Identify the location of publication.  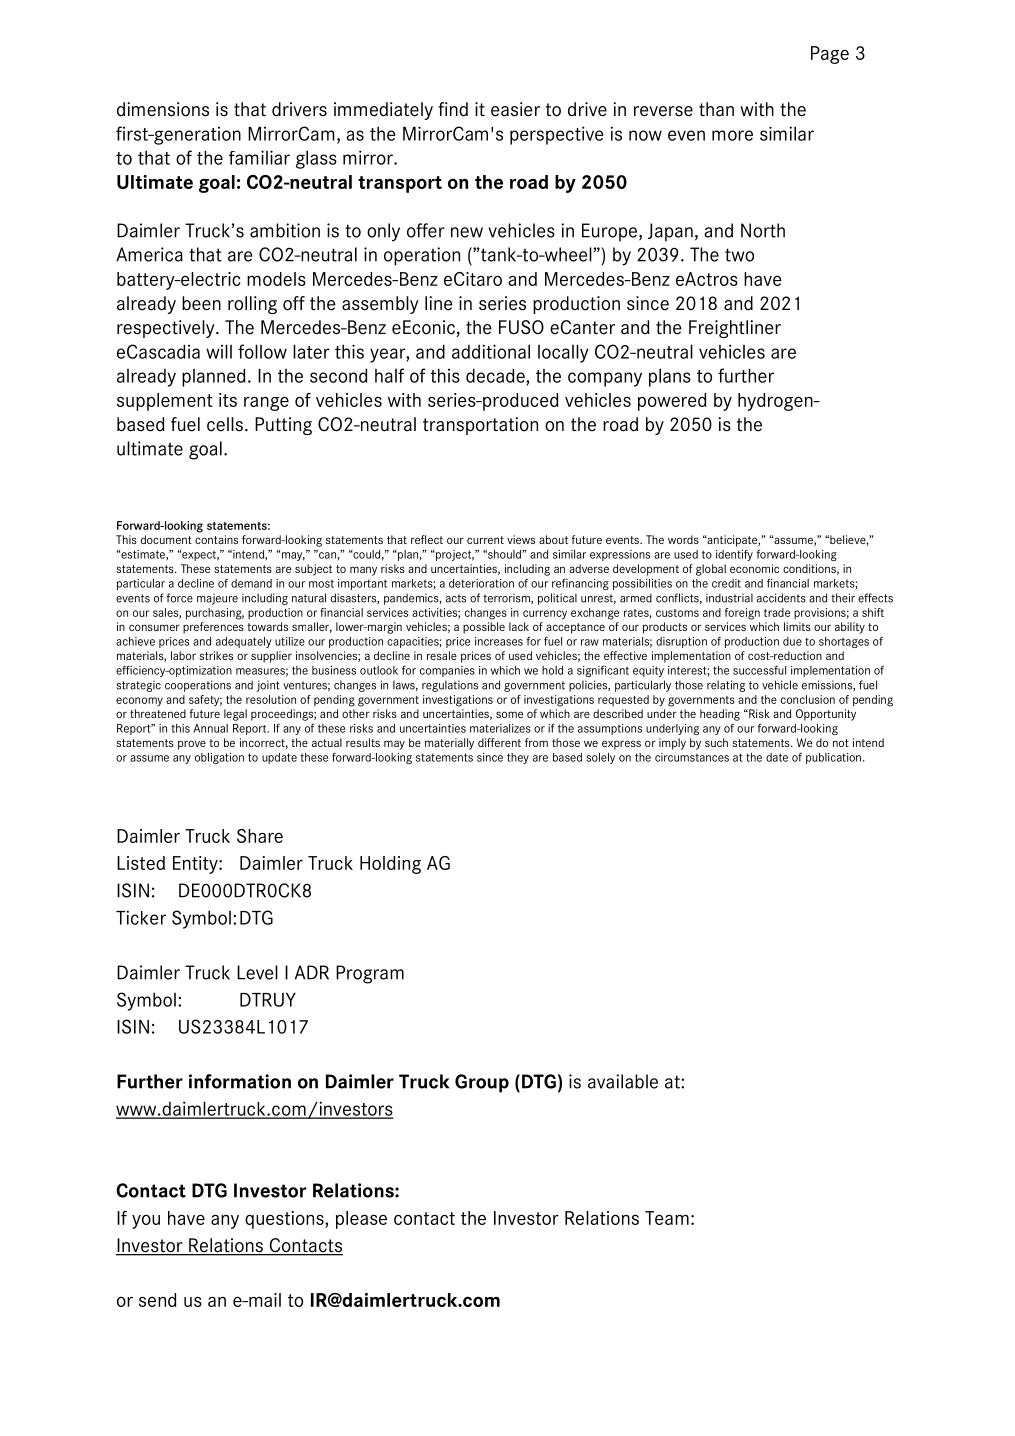
(833, 758).
